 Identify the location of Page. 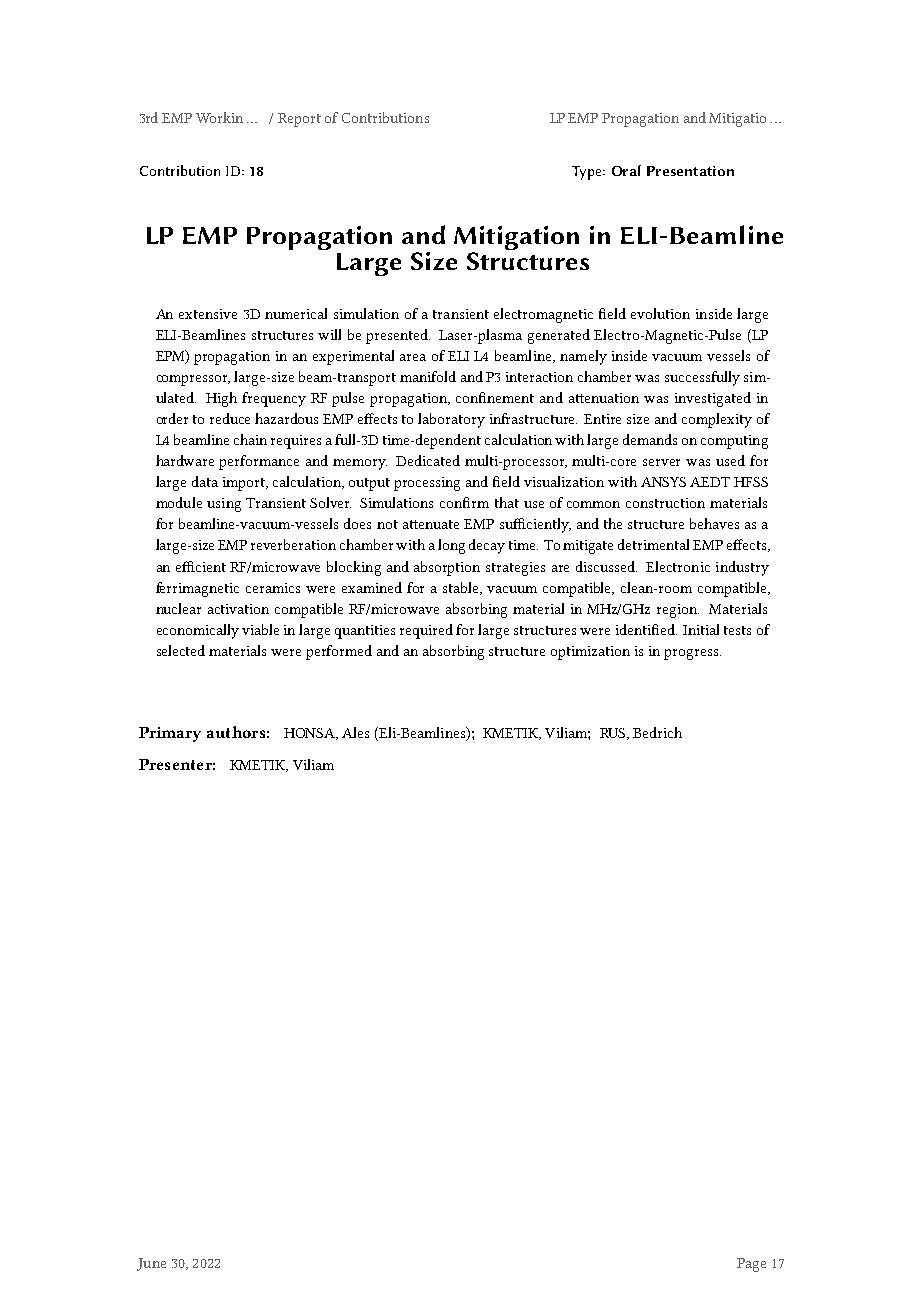
(751, 1265).
